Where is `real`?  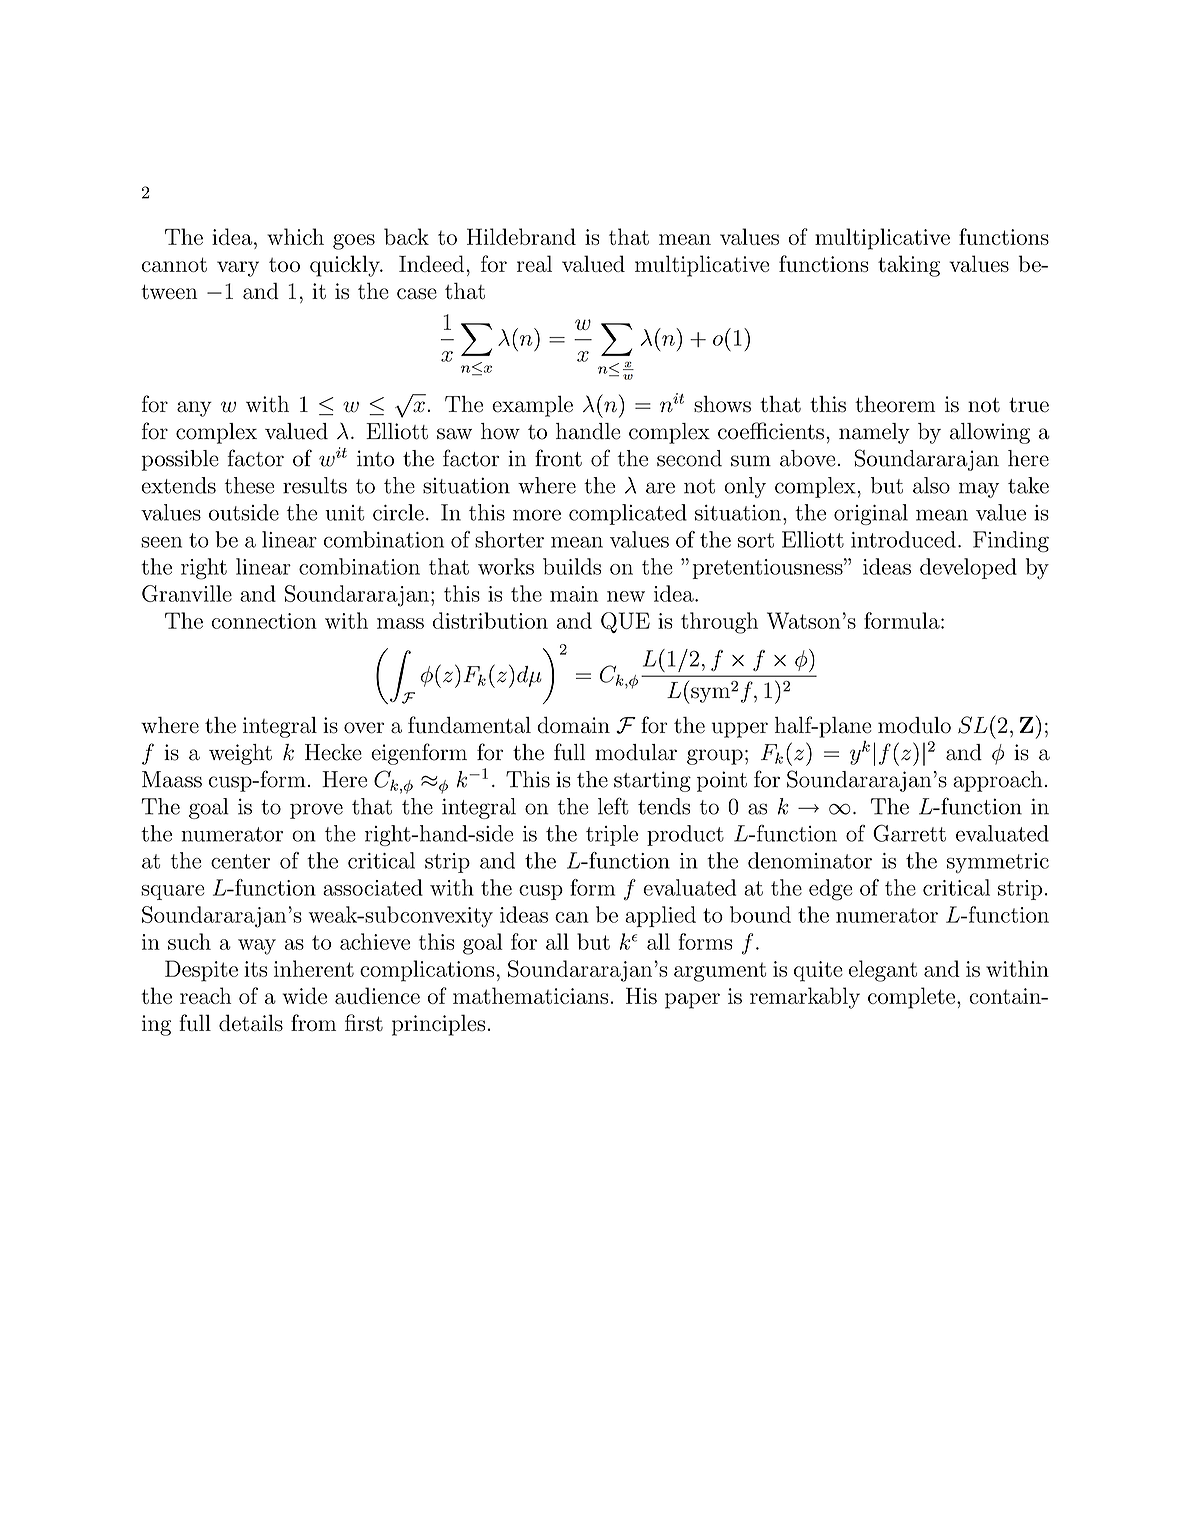 real is located at coordinates (534, 263).
